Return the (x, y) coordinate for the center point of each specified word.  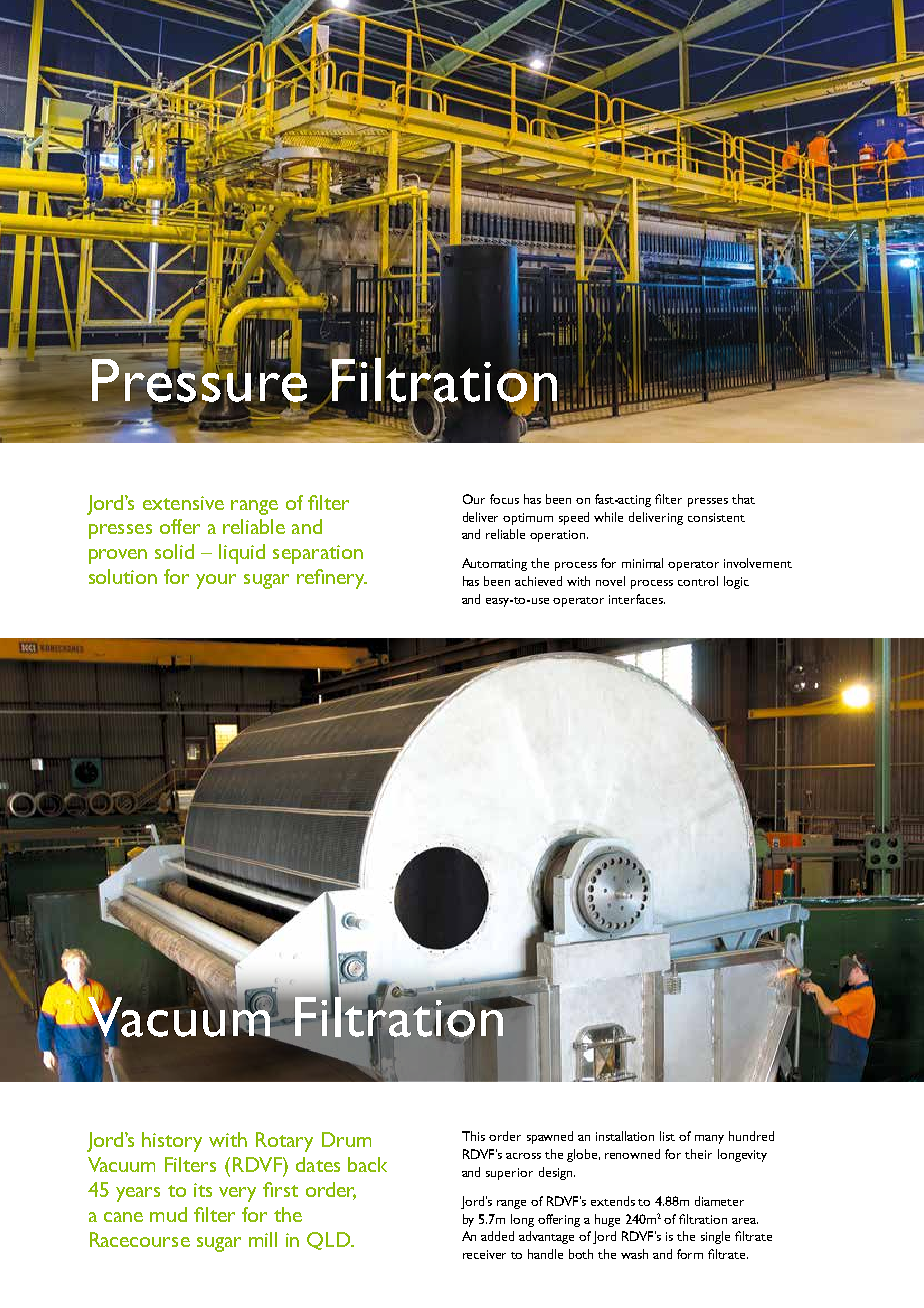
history (172, 1142)
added (497, 1236)
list (667, 1136)
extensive (183, 503)
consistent (716, 517)
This (473, 1136)
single (715, 1237)
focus (504, 499)
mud (168, 1214)
